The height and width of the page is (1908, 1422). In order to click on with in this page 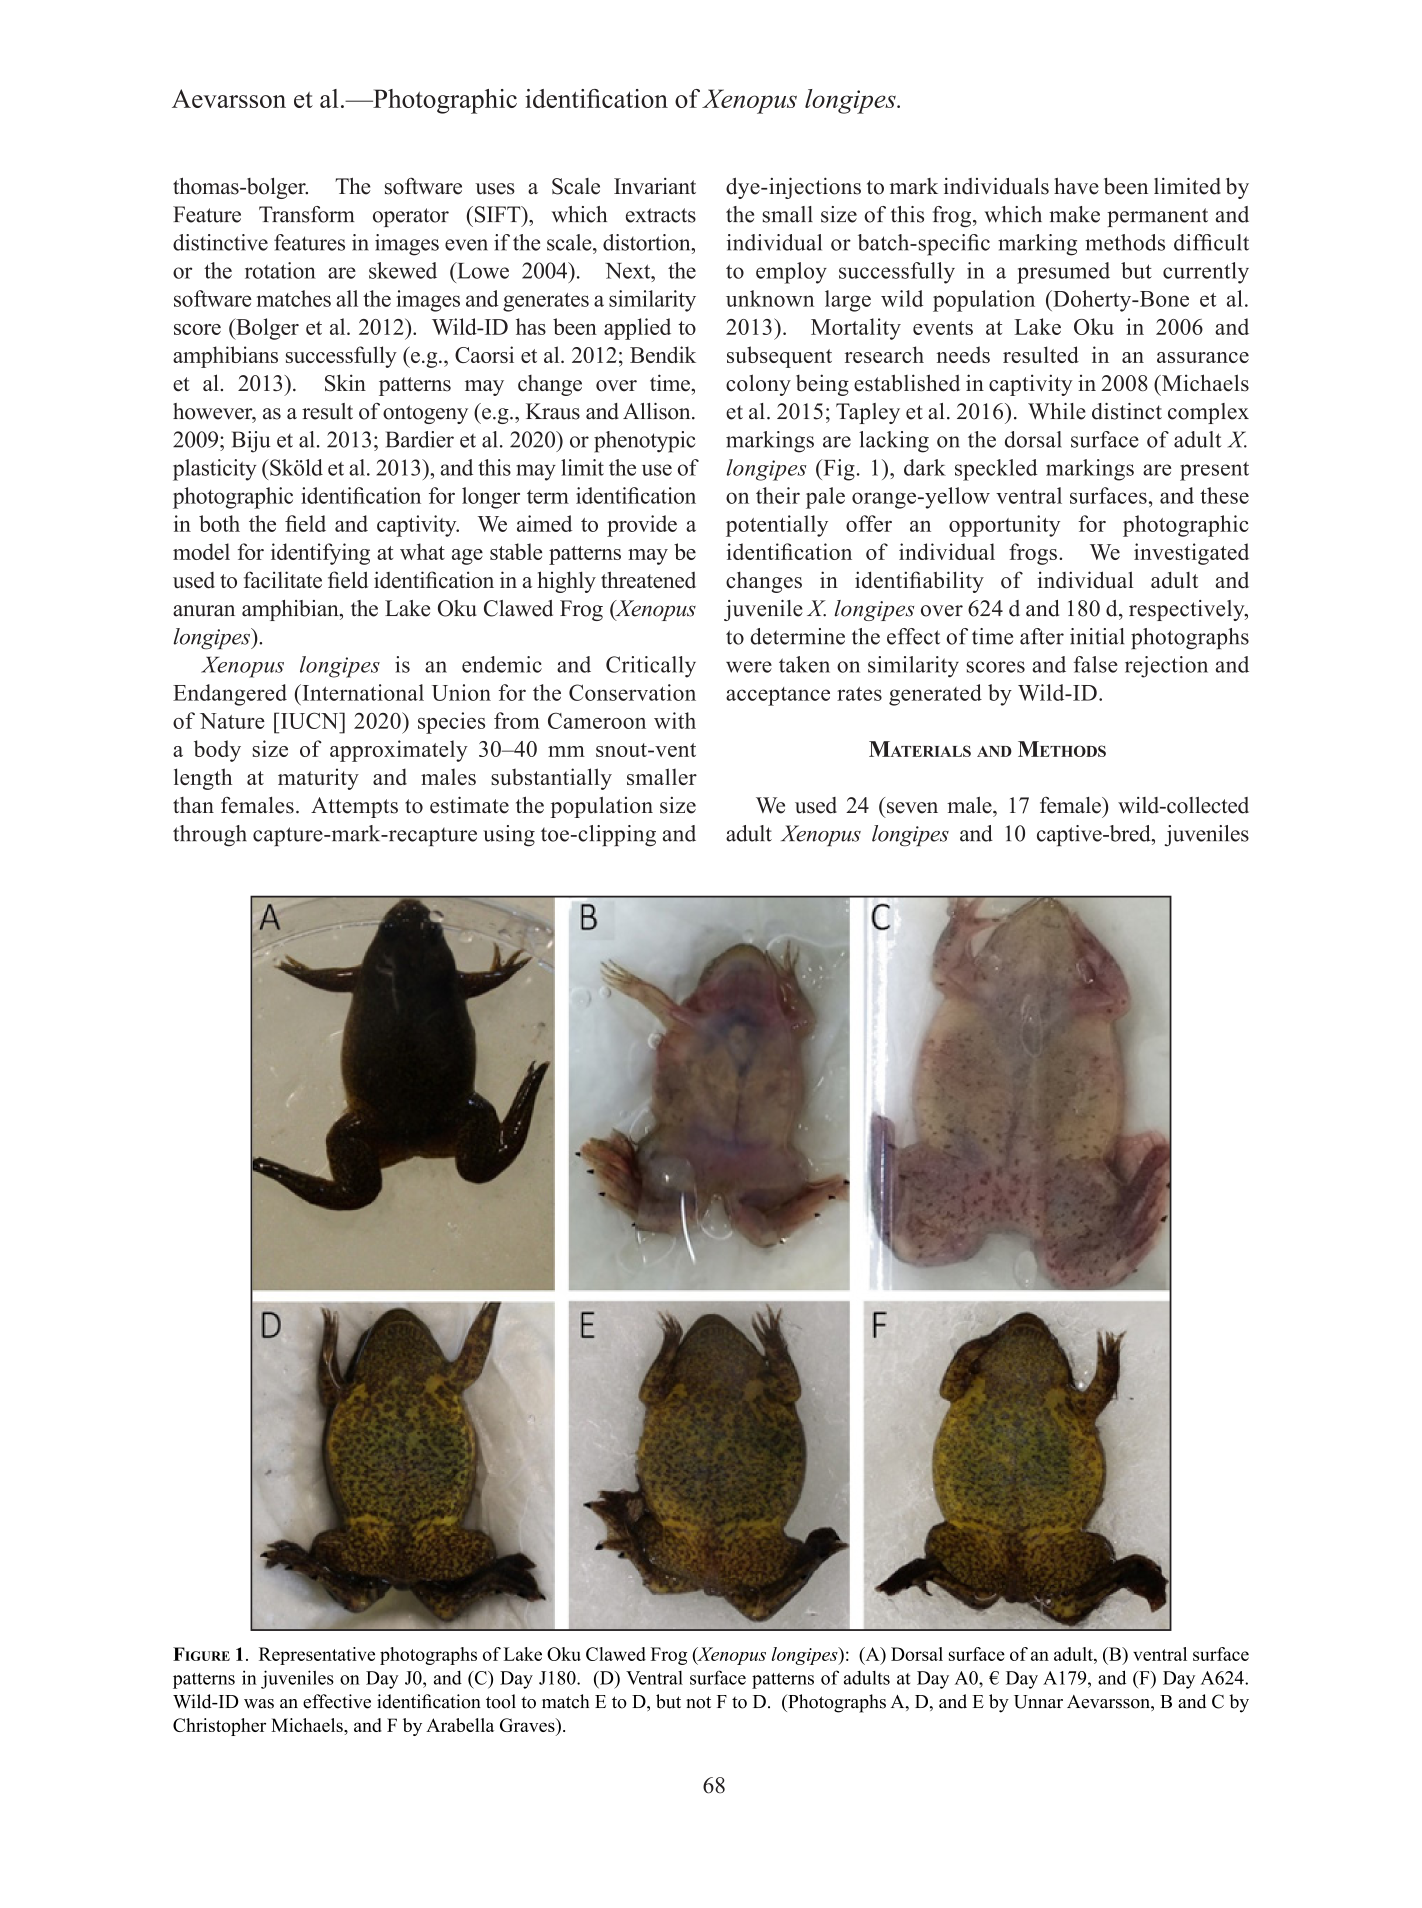, I will do `click(675, 720)`.
